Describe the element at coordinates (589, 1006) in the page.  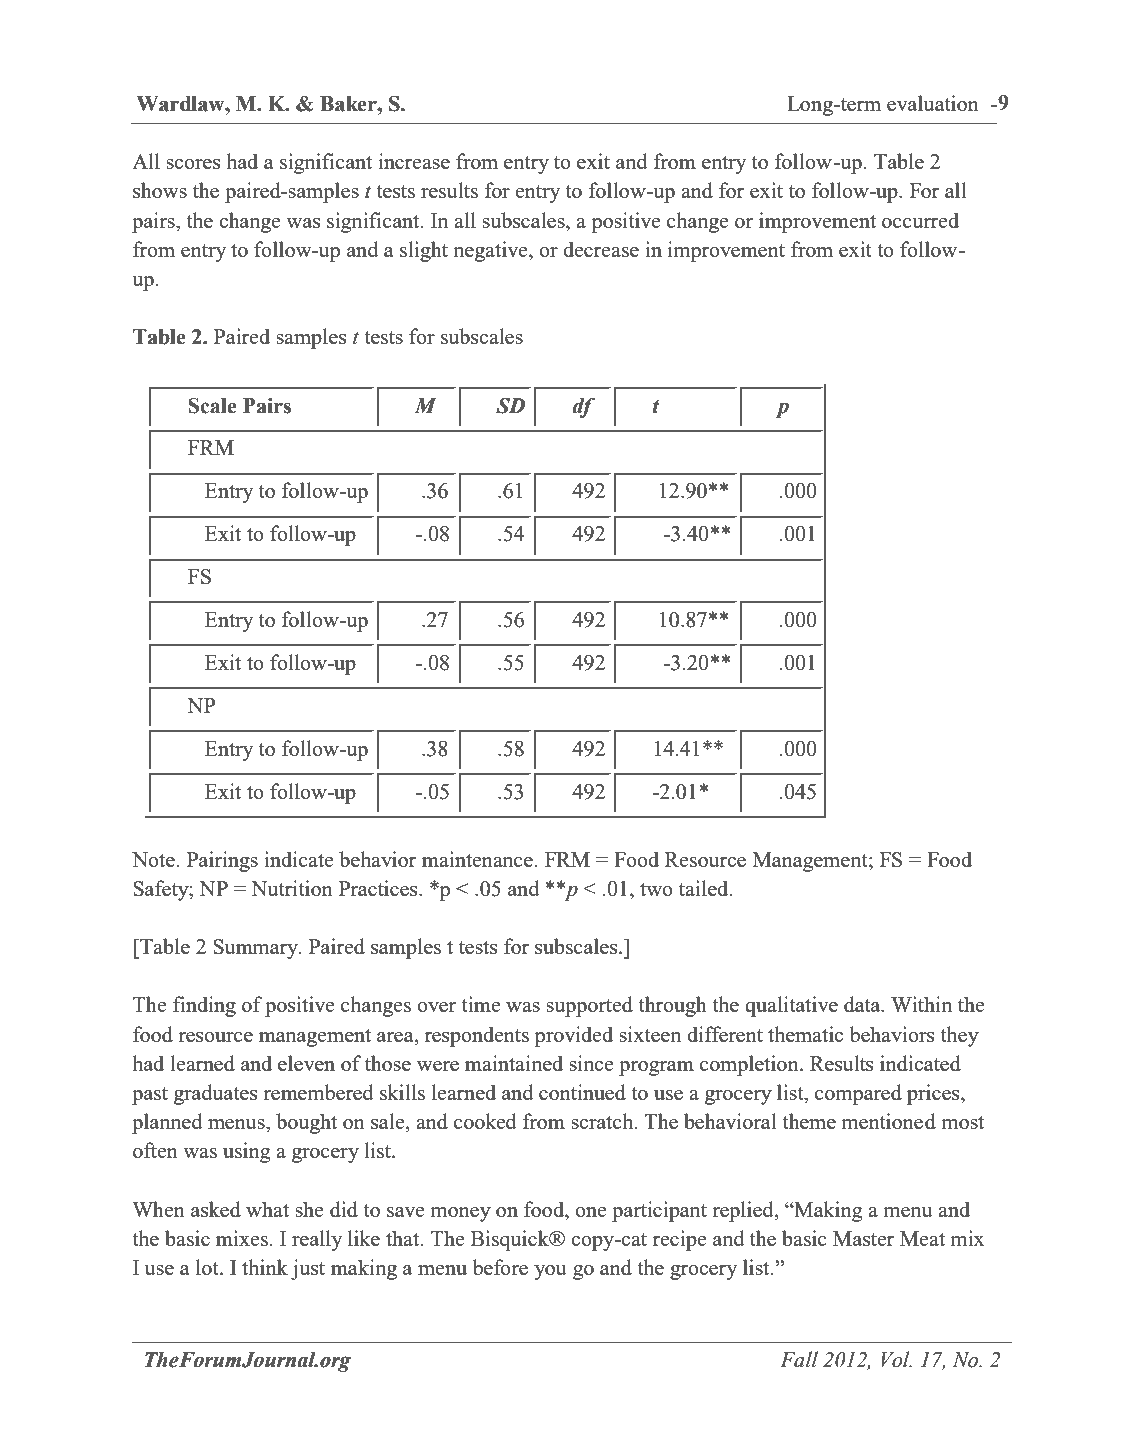
I see `supported` at that location.
